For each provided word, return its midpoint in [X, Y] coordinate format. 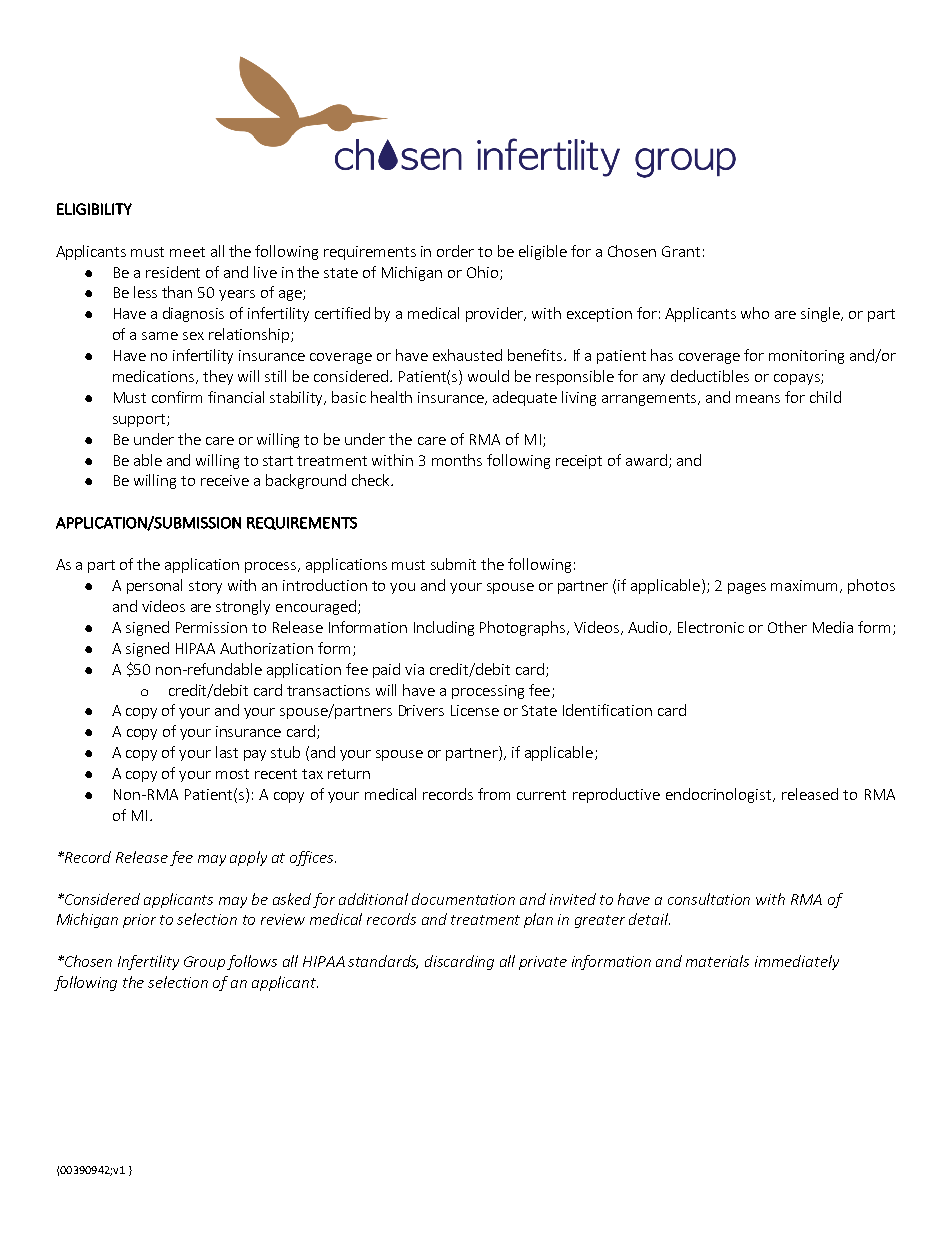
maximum [806, 586]
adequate [525, 398]
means [758, 399]
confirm [177, 397]
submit [453, 564]
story [205, 587]
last [227, 752]
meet [187, 252]
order [455, 251]
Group [204, 963]
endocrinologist [720, 795]
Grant [681, 251]
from [494, 794]
